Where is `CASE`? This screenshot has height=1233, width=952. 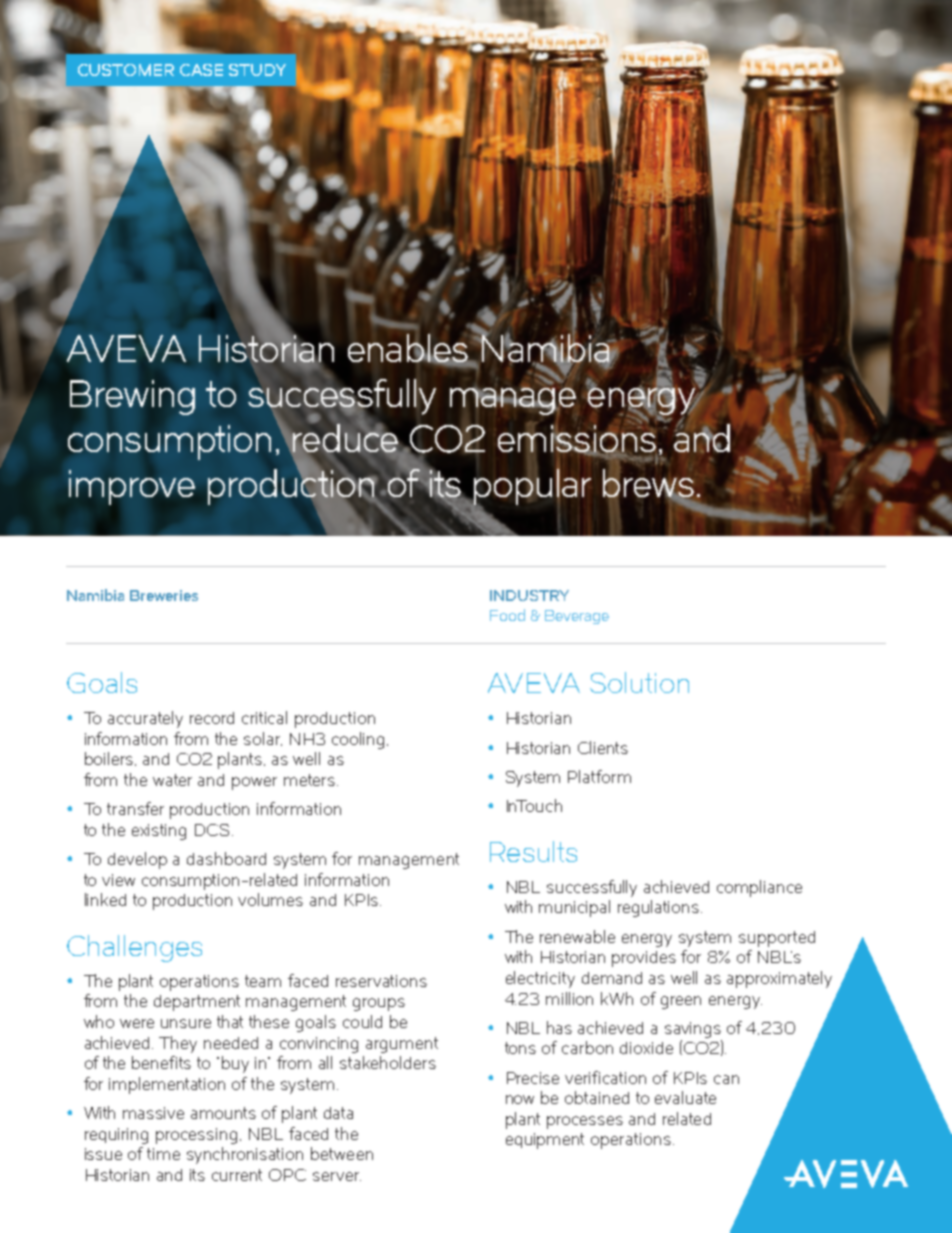
CASE is located at coordinates (201, 70).
